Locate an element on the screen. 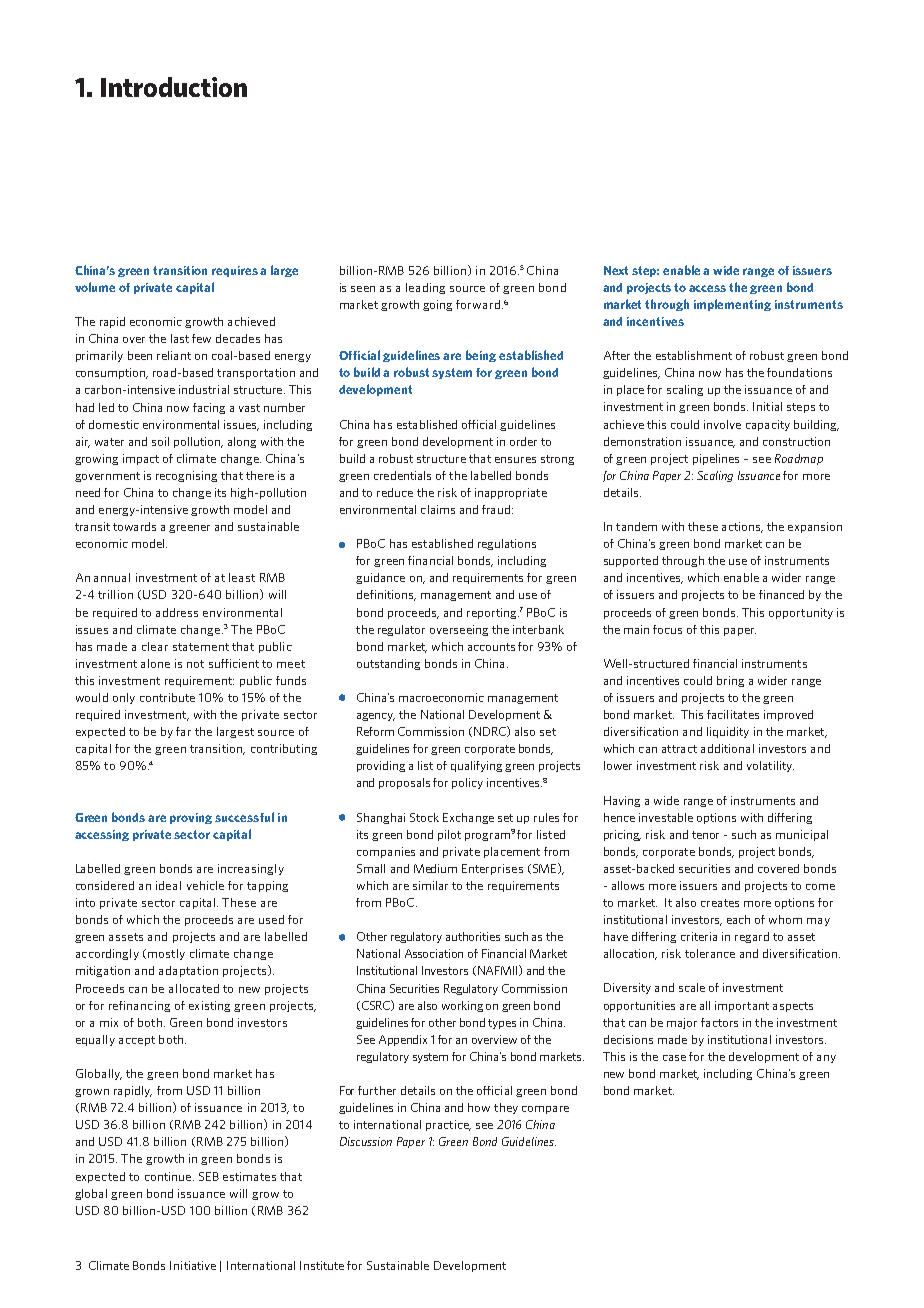  Initiative is located at coordinates (193, 1265).
